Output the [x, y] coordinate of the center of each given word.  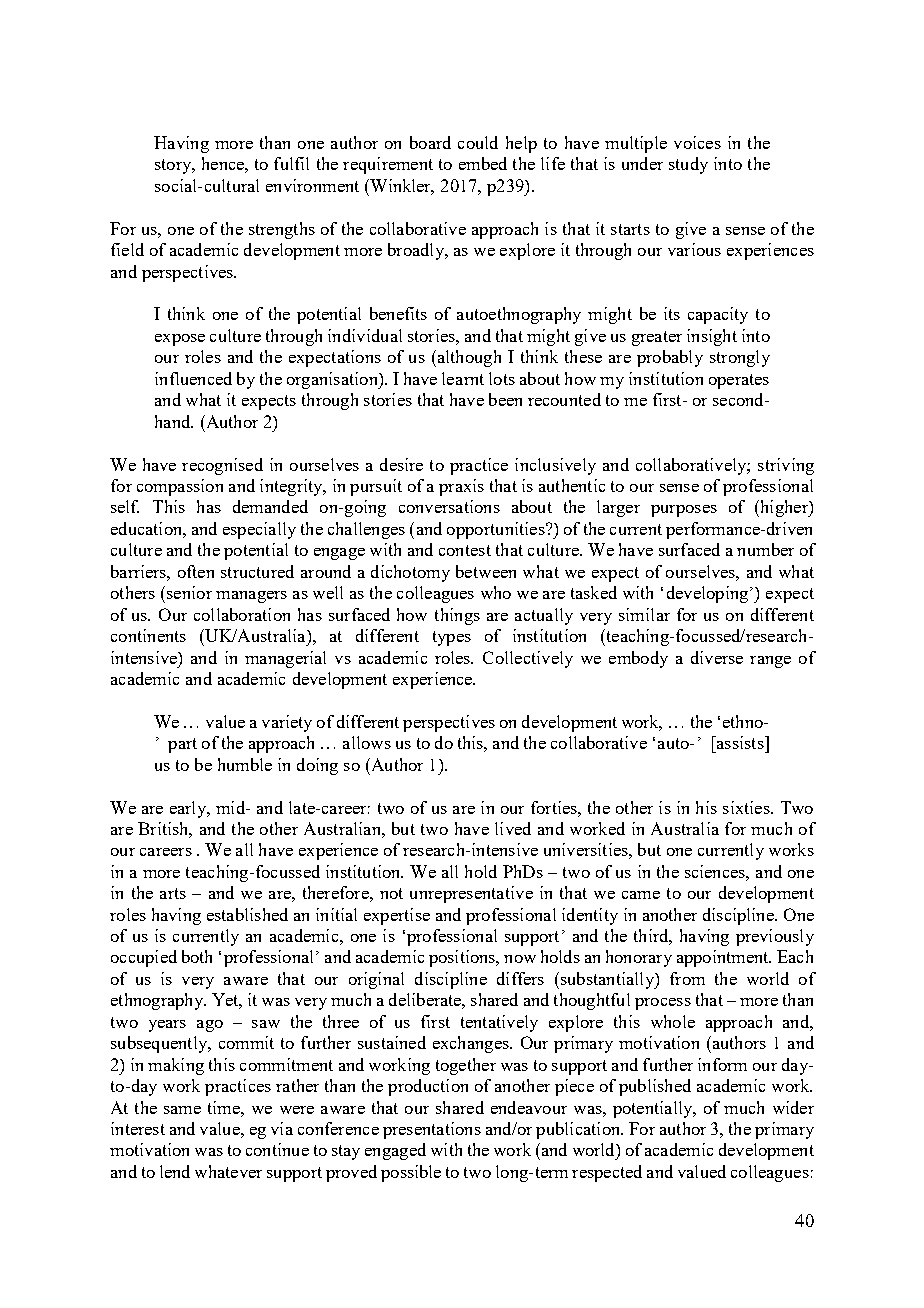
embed [483, 163]
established [247, 914]
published [655, 1087]
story [174, 166]
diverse [717, 657]
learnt [463, 378]
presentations [432, 1130]
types [452, 638]
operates [739, 381]
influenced [193, 378]
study [688, 165]
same [182, 1110]
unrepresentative [471, 894]
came [641, 895]
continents [148, 635]
